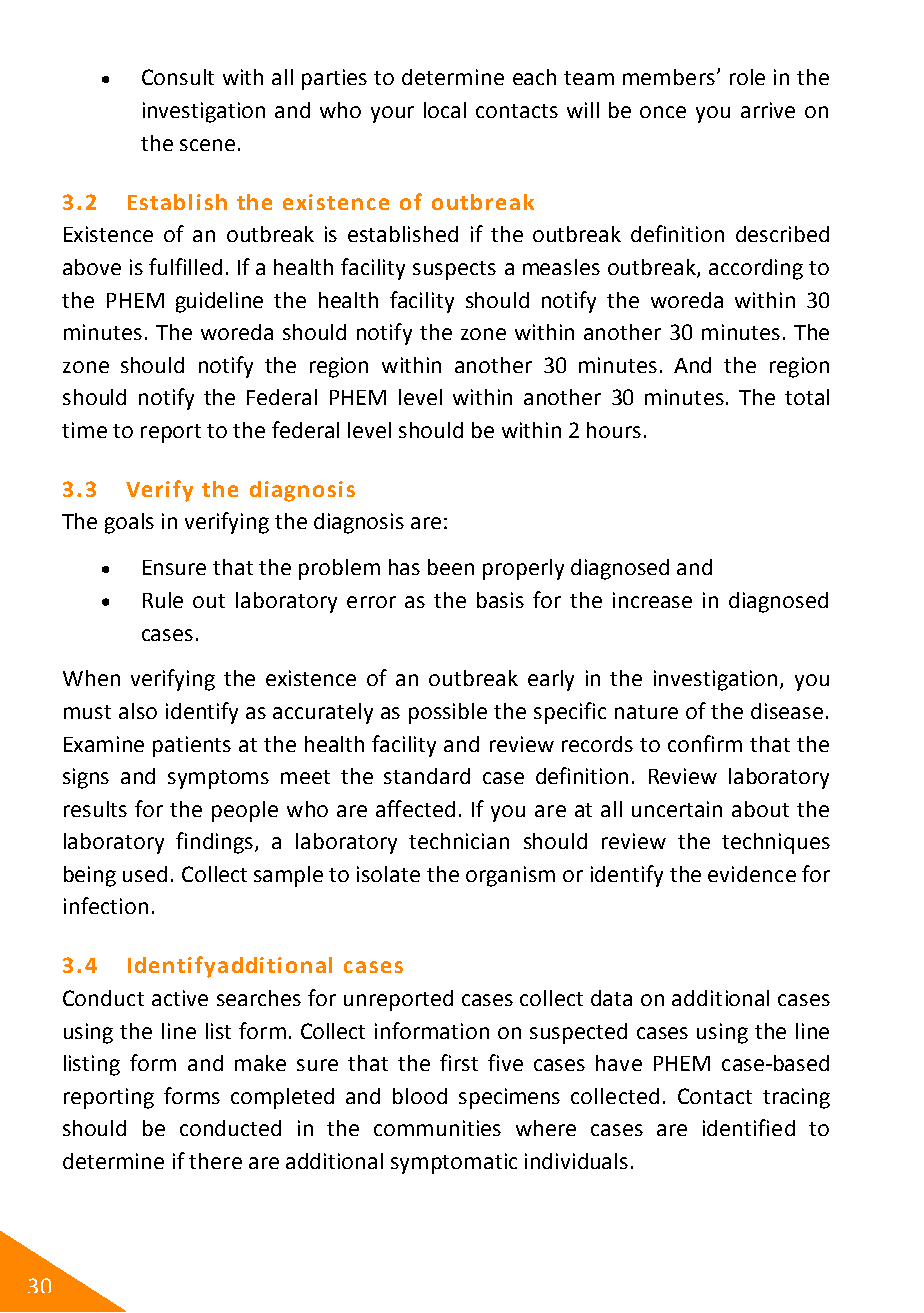 The width and height of the screenshot is (924, 1313). I want to click on Consult, so click(178, 77).
